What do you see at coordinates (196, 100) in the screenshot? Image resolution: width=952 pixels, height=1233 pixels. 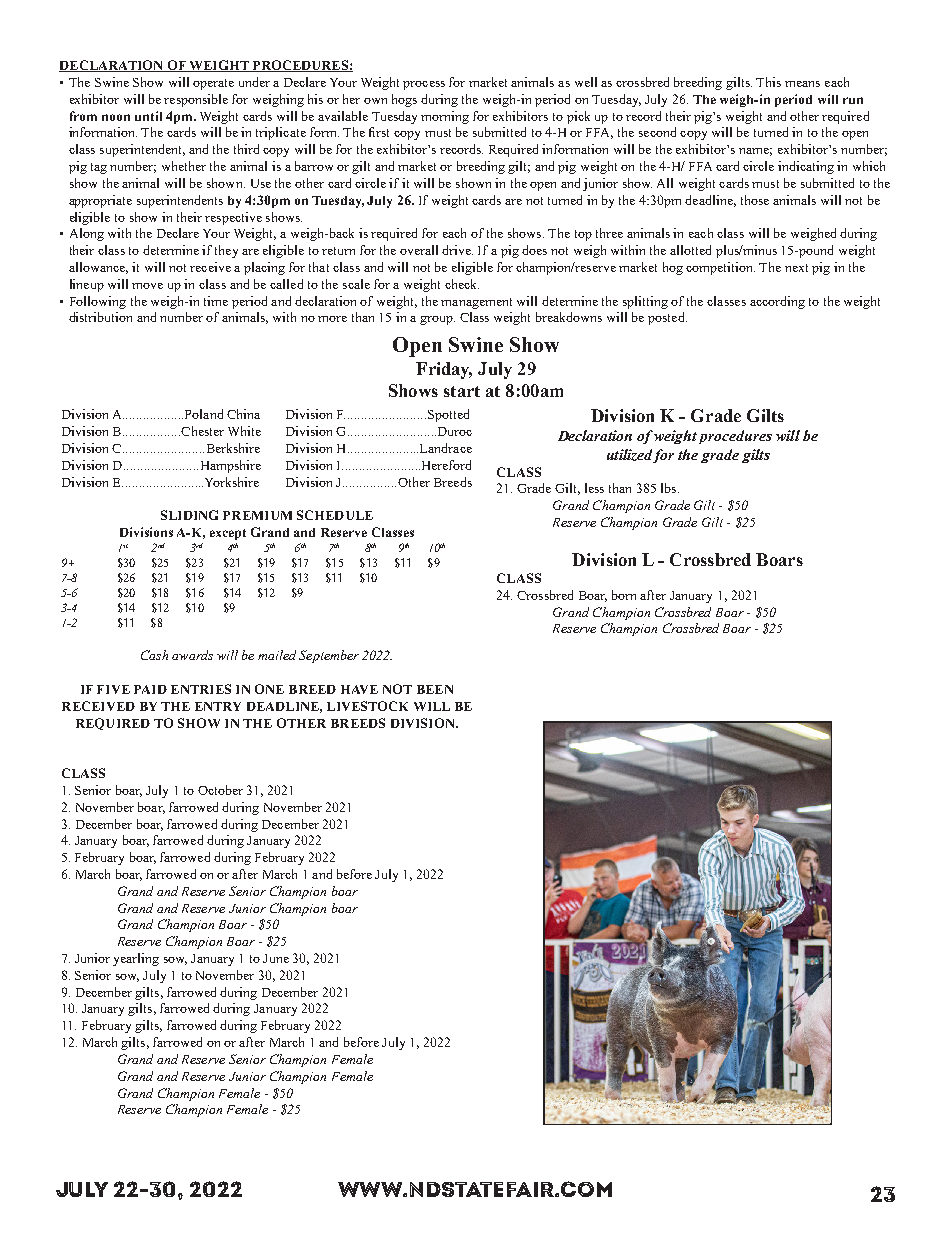 I see `responsible` at bounding box center [196, 100].
